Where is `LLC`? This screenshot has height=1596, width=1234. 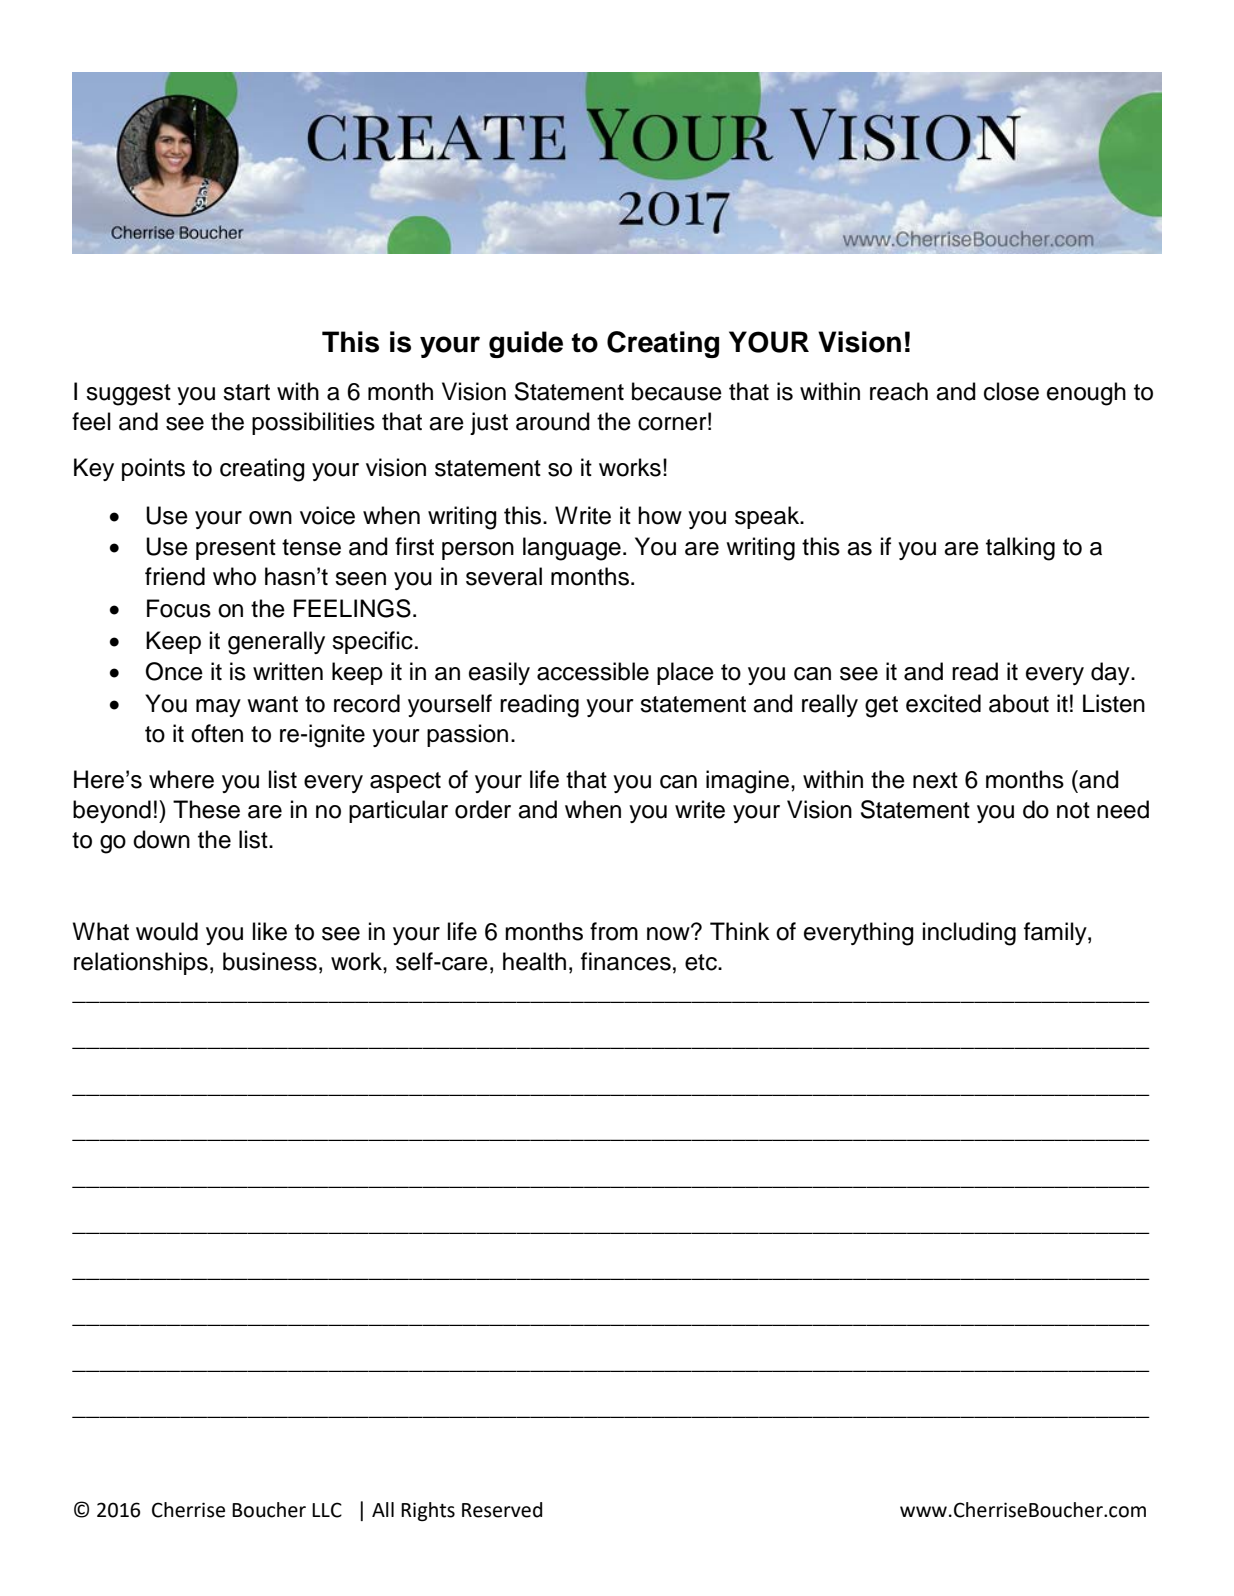
LLC is located at coordinates (327, 1510).
